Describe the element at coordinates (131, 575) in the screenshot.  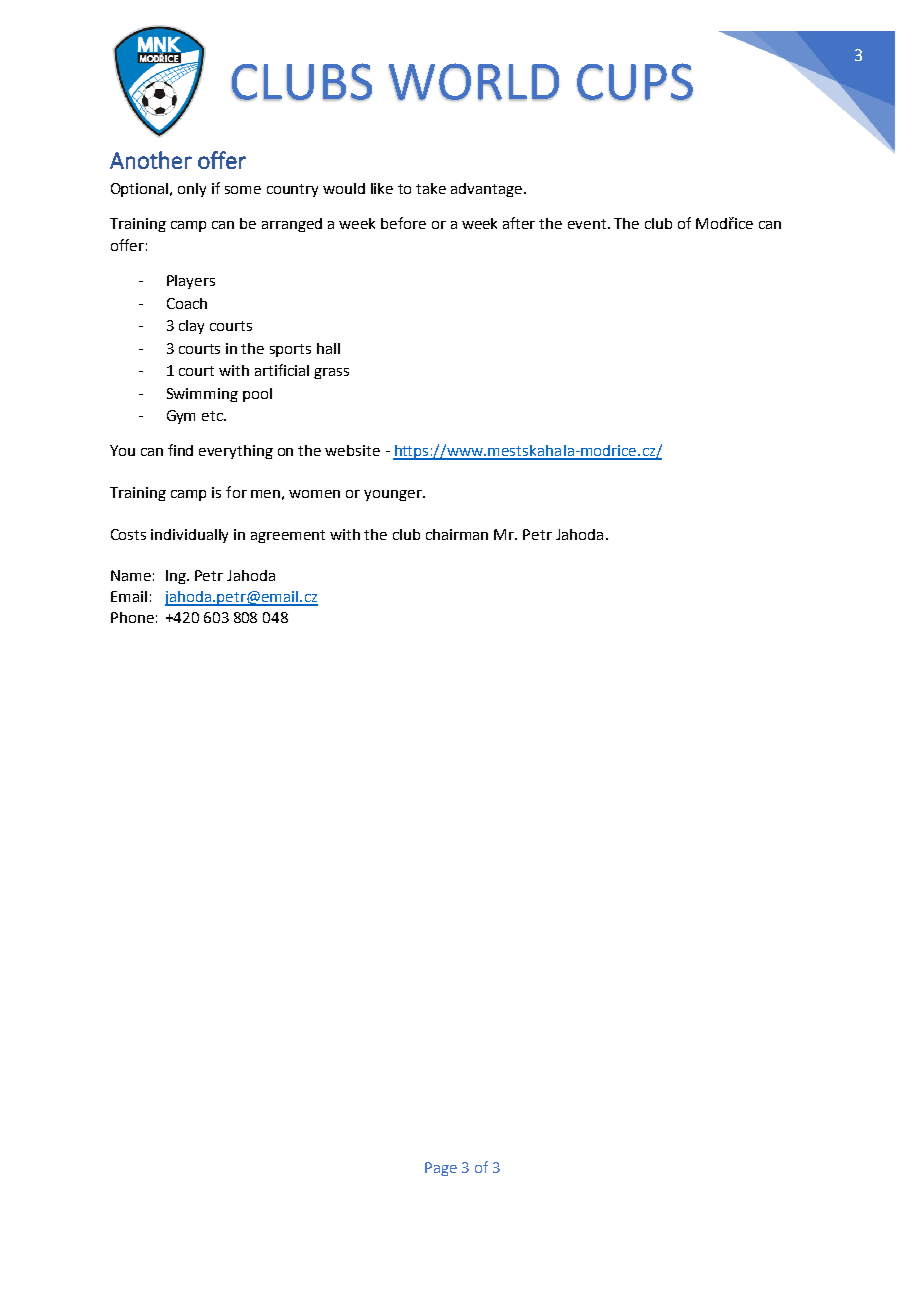
I see `Name` at that location.
